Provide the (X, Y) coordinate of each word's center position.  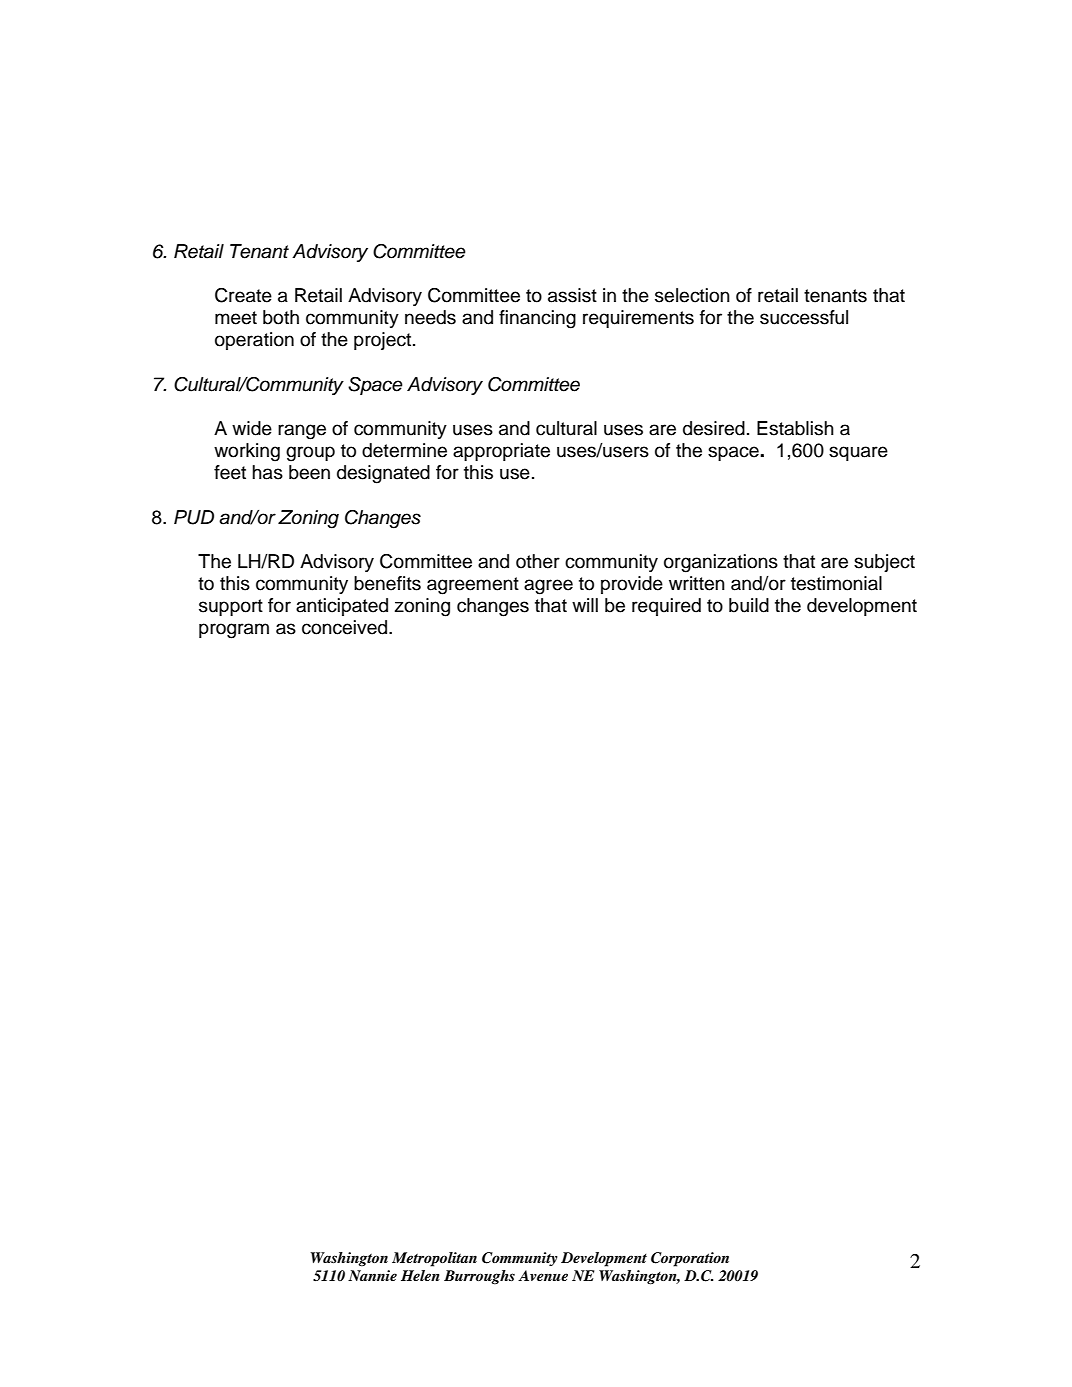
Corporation (690, 1259)
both (281, 317)
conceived (346, 627)
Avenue (543, 1275)
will (585, 605)
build (749, 605)
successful (804, 317)
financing (537, 319)
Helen (420, 1275)
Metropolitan (434, 1259)
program (234, 631)
